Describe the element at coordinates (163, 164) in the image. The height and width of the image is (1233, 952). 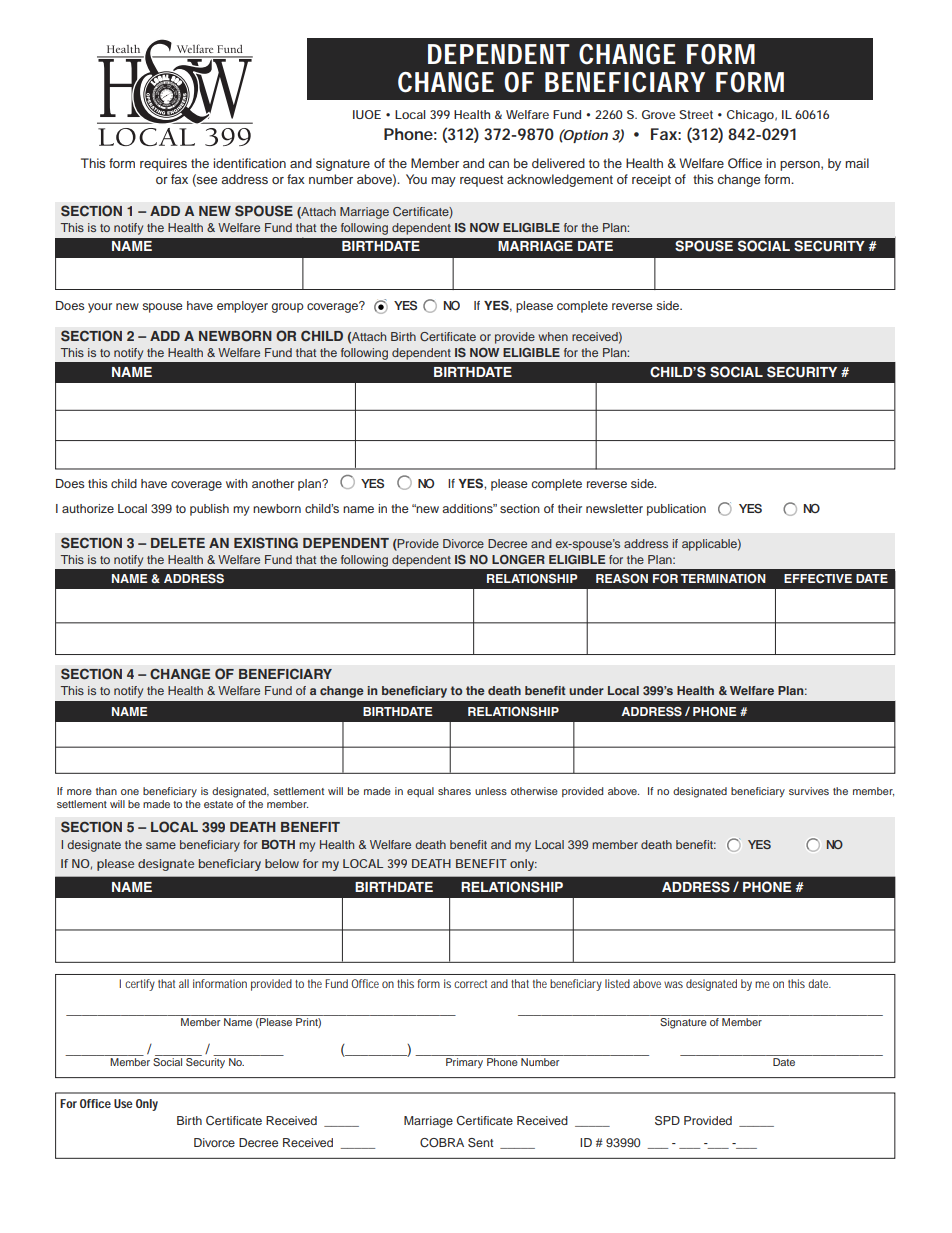
I see `requires` at that location.
